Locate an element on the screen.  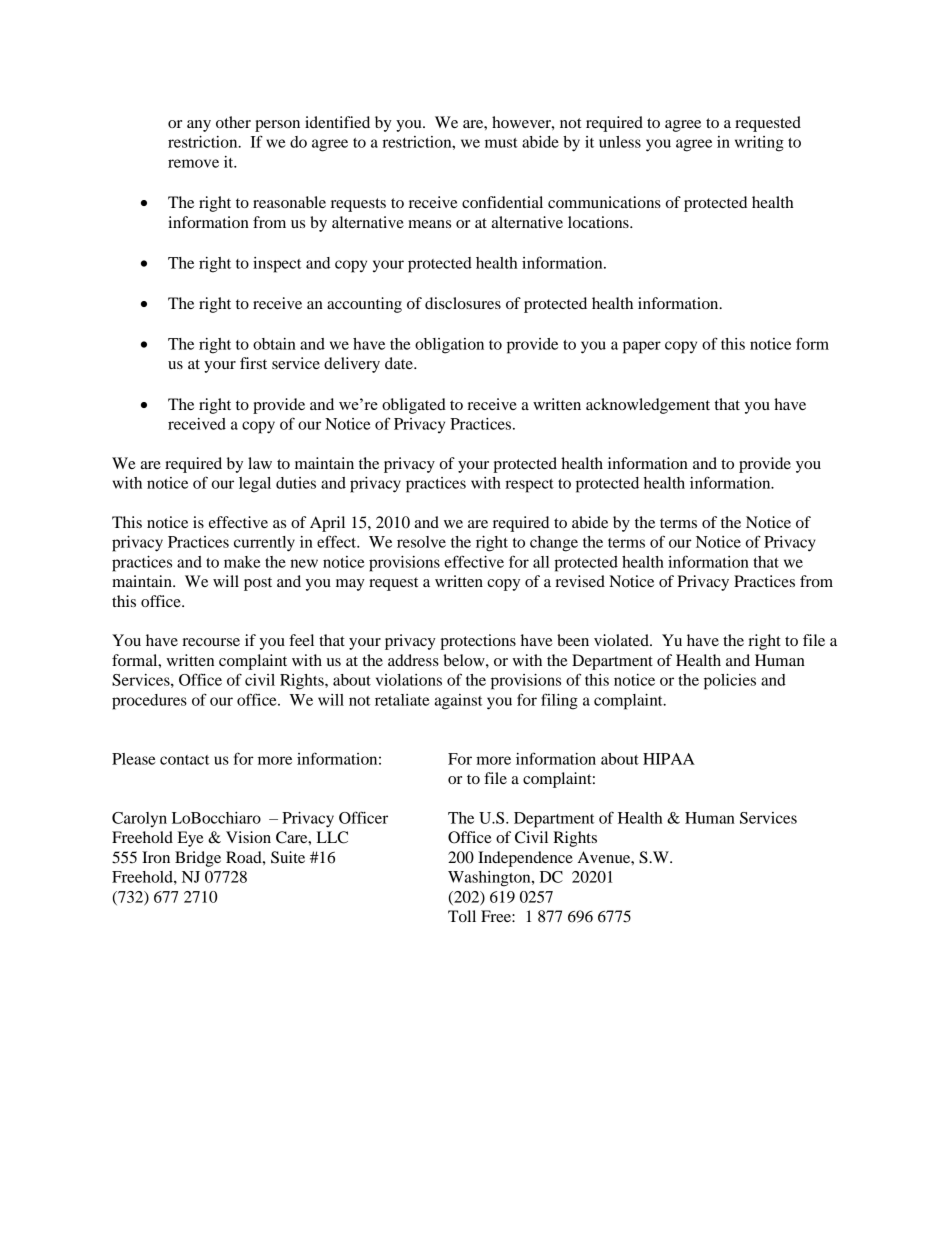
Bridge is located at coordinates (198, 859).
